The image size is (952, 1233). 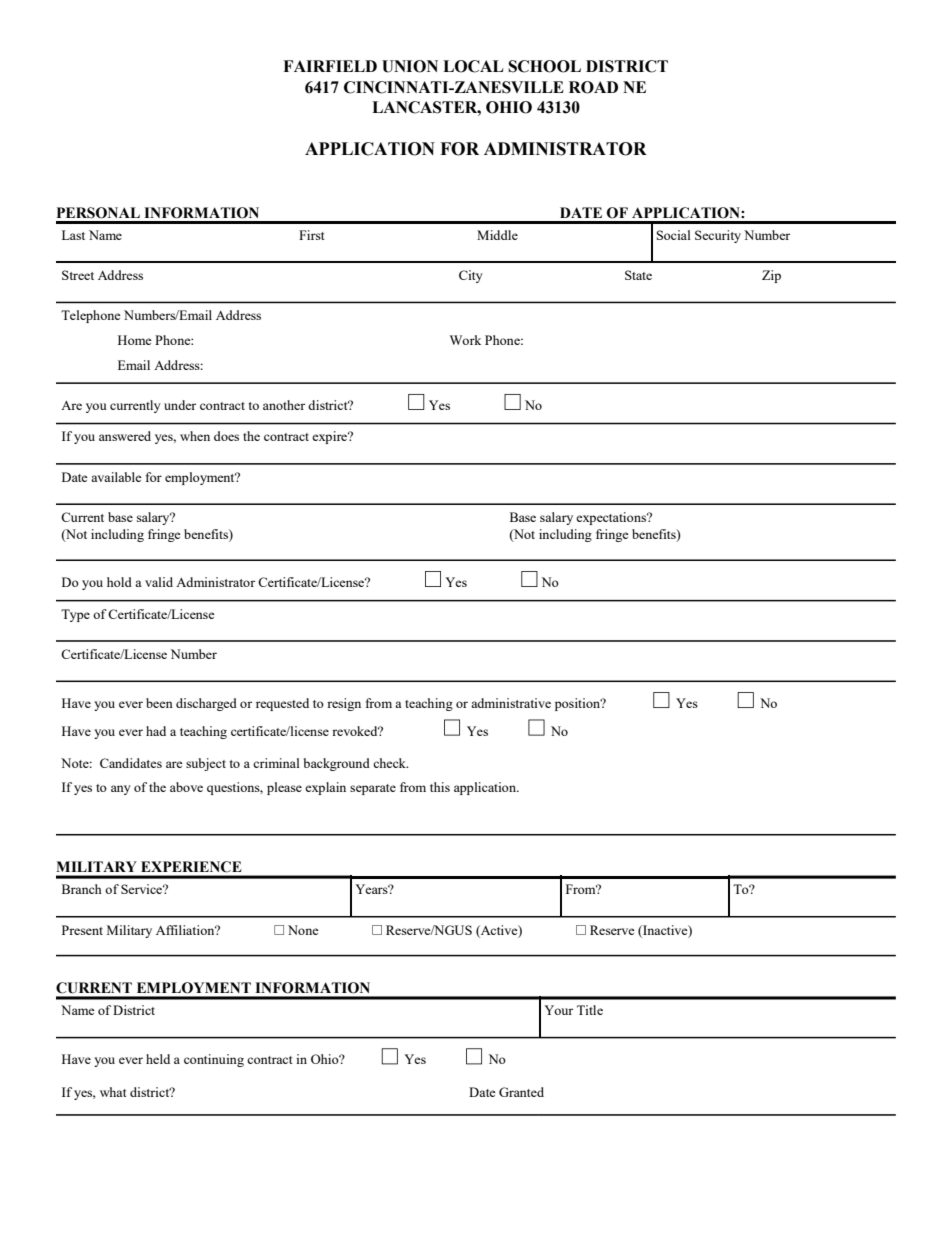 I want to click on had, so click(x=156, y=731).
